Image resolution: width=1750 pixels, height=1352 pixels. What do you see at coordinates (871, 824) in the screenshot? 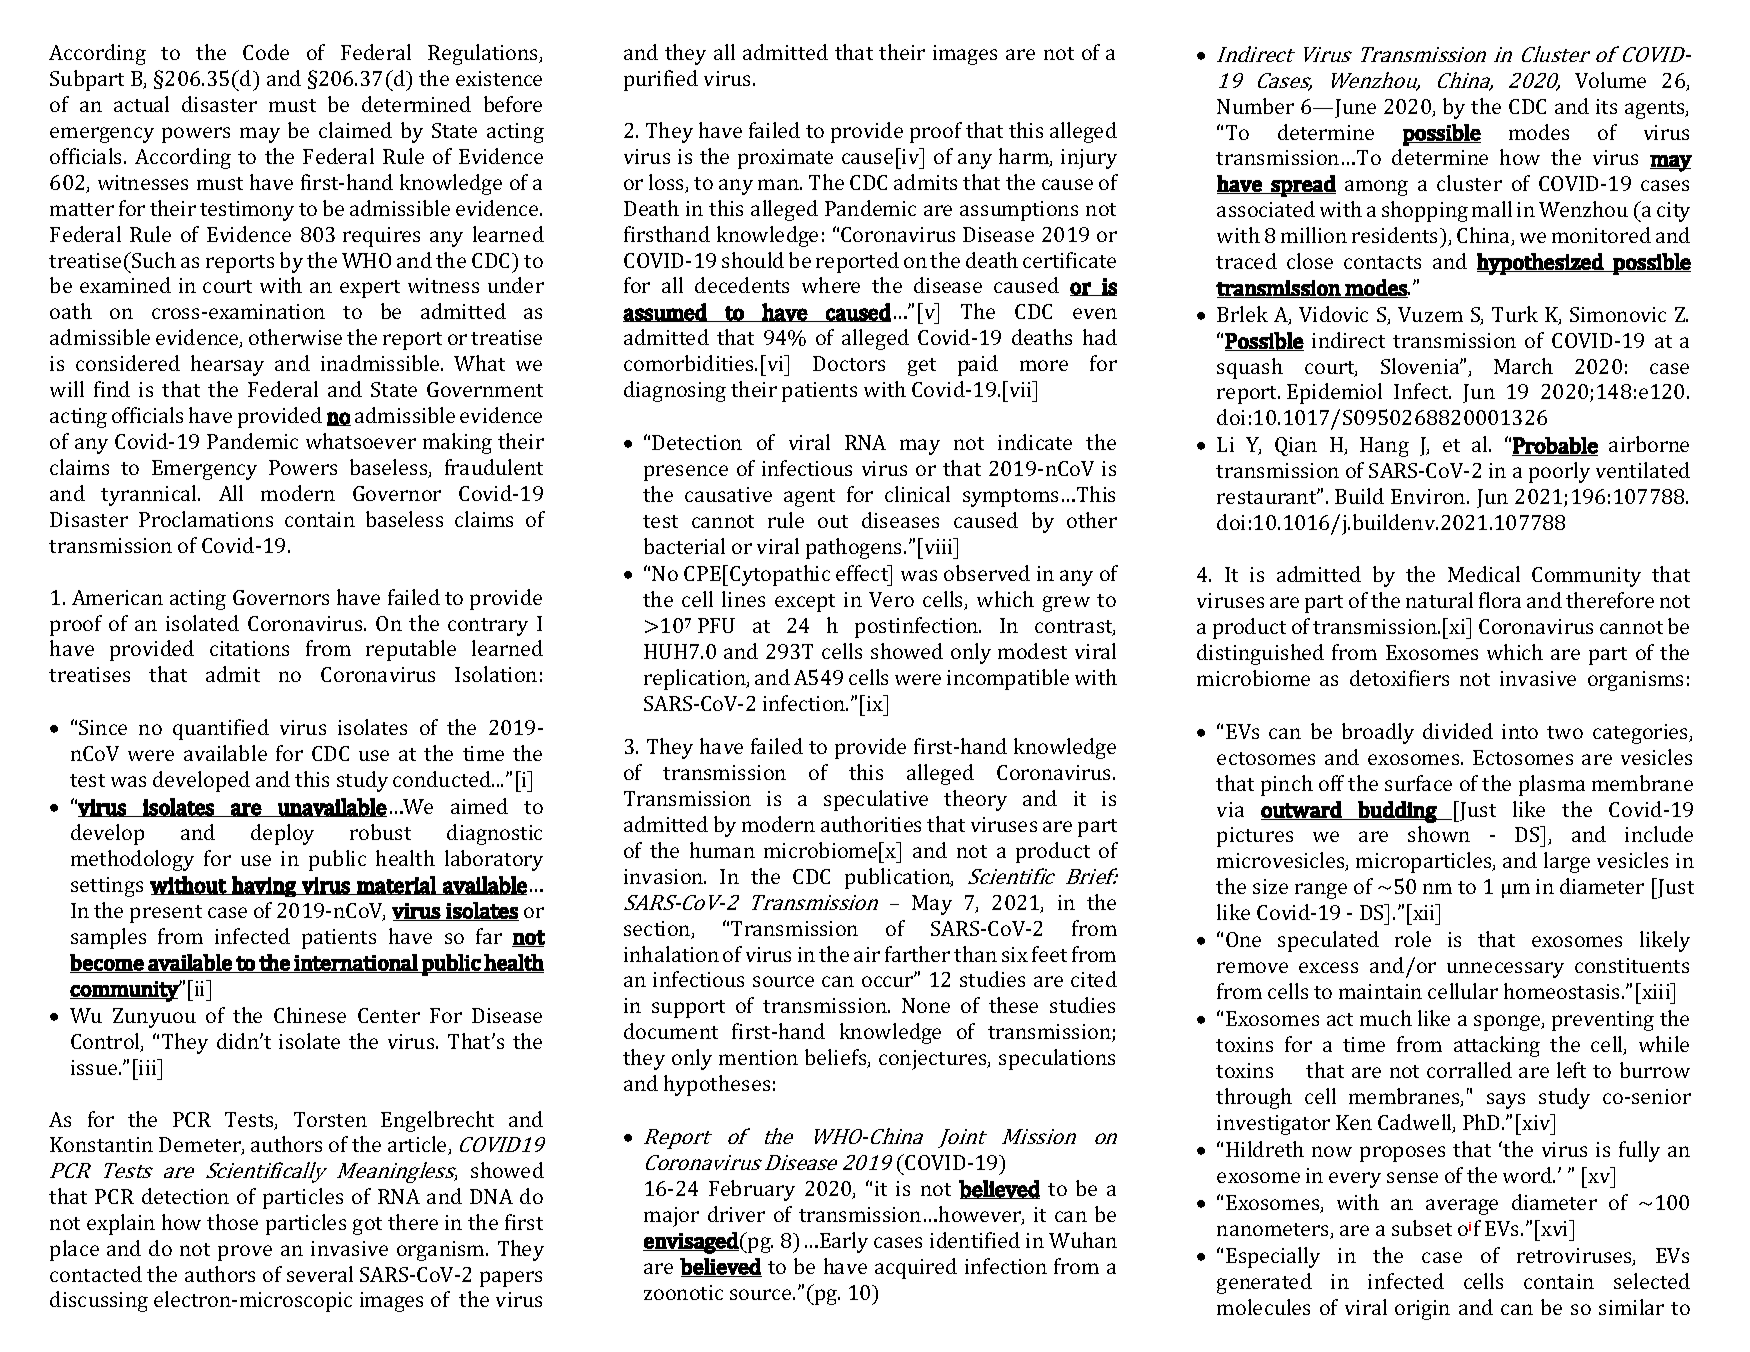
I see `authorities` at bounding box center [871, 824].
